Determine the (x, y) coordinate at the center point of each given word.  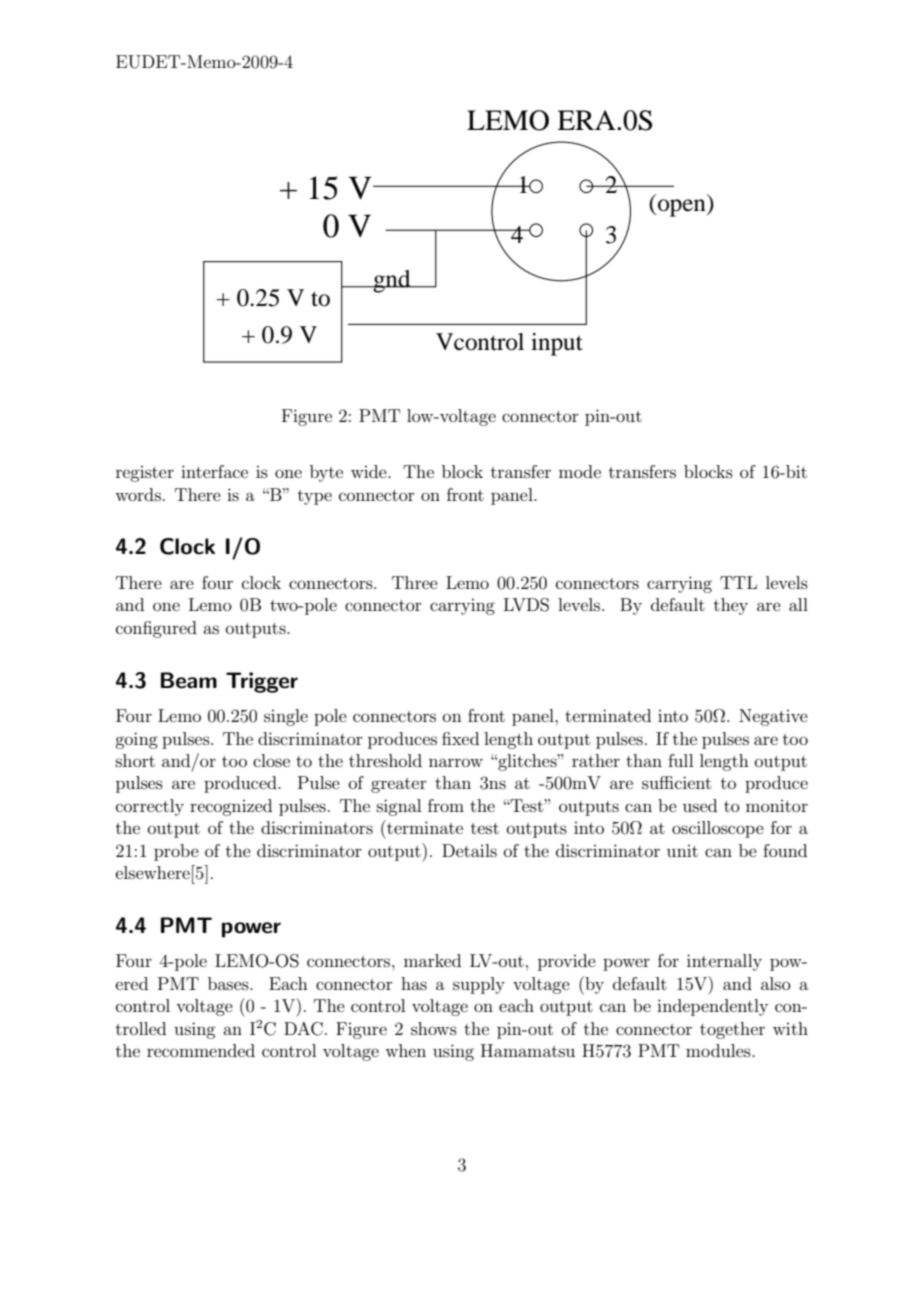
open (683, 208)
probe (176, 852)
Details (469, 850)
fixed (460, 738)
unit (682, 851)
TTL (738, 582)
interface (214, 471)
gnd (392, 281)
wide (370, 471)
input (557, 344)
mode (580, 471)
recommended (201, 1050)
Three (415, 582)
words (138, 494)
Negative (773, 717)
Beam (189, 680)
